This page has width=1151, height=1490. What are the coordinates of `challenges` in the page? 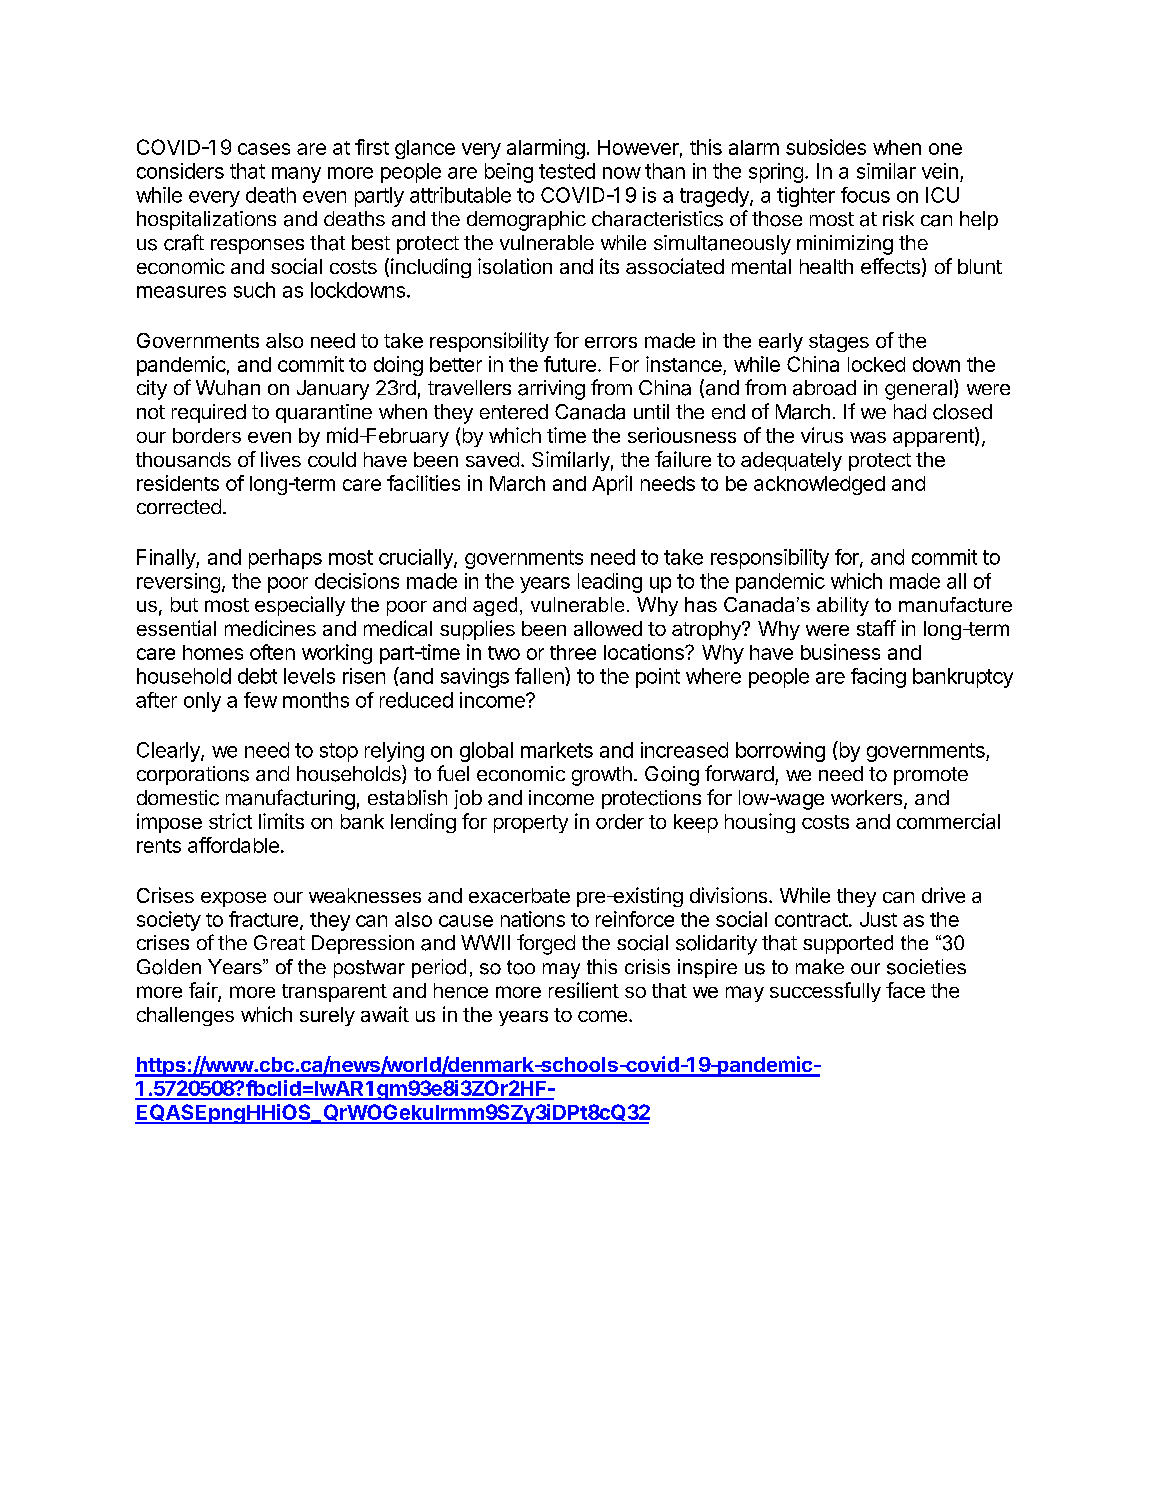 It's located at (185, 1016).
